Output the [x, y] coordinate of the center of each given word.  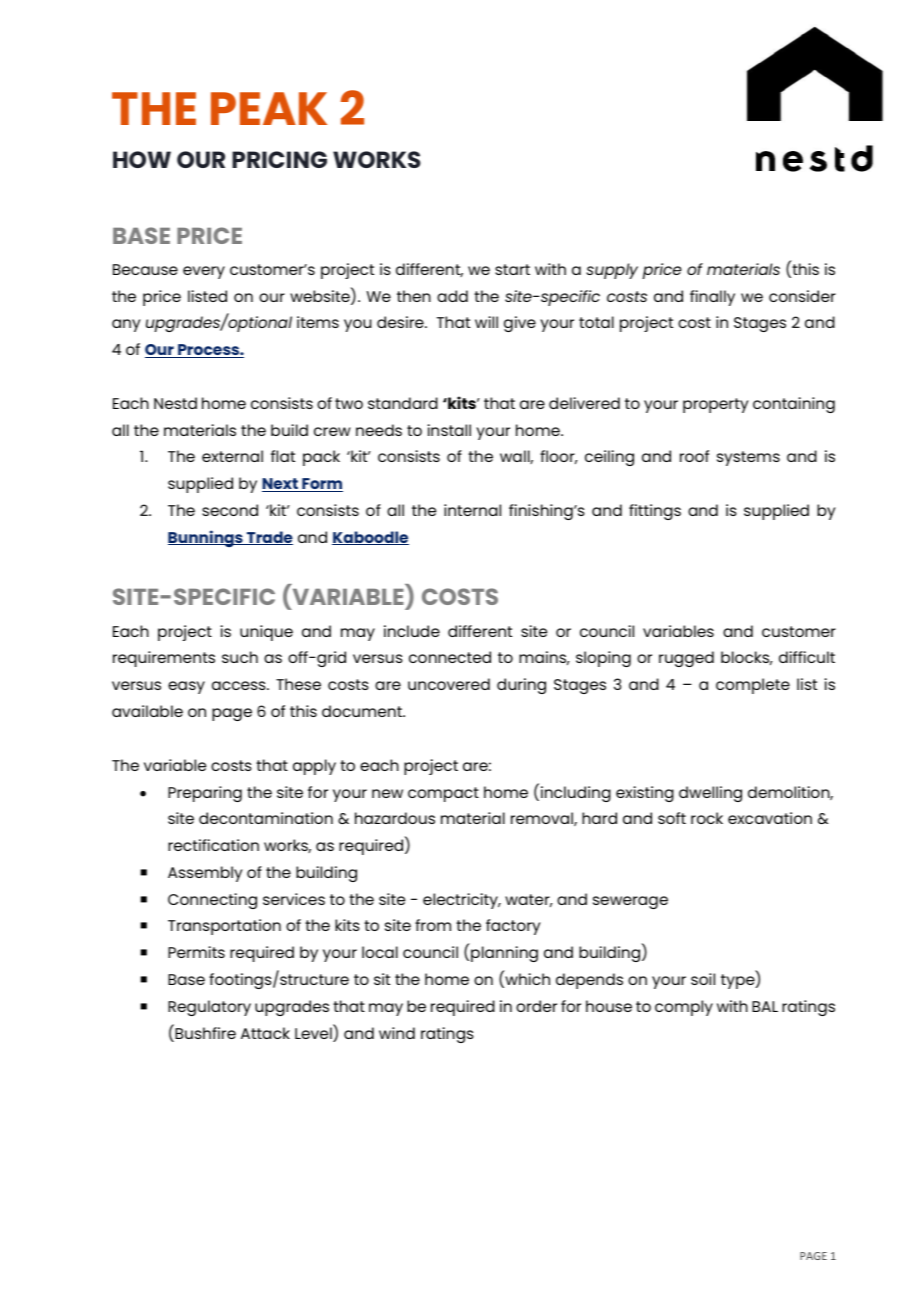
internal [472, 510]
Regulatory [209, 1008]
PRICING [279, 159]
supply [612, 271]
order [536, 1006]
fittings [655, 512]
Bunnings [206, 538]
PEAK [269, 108]
